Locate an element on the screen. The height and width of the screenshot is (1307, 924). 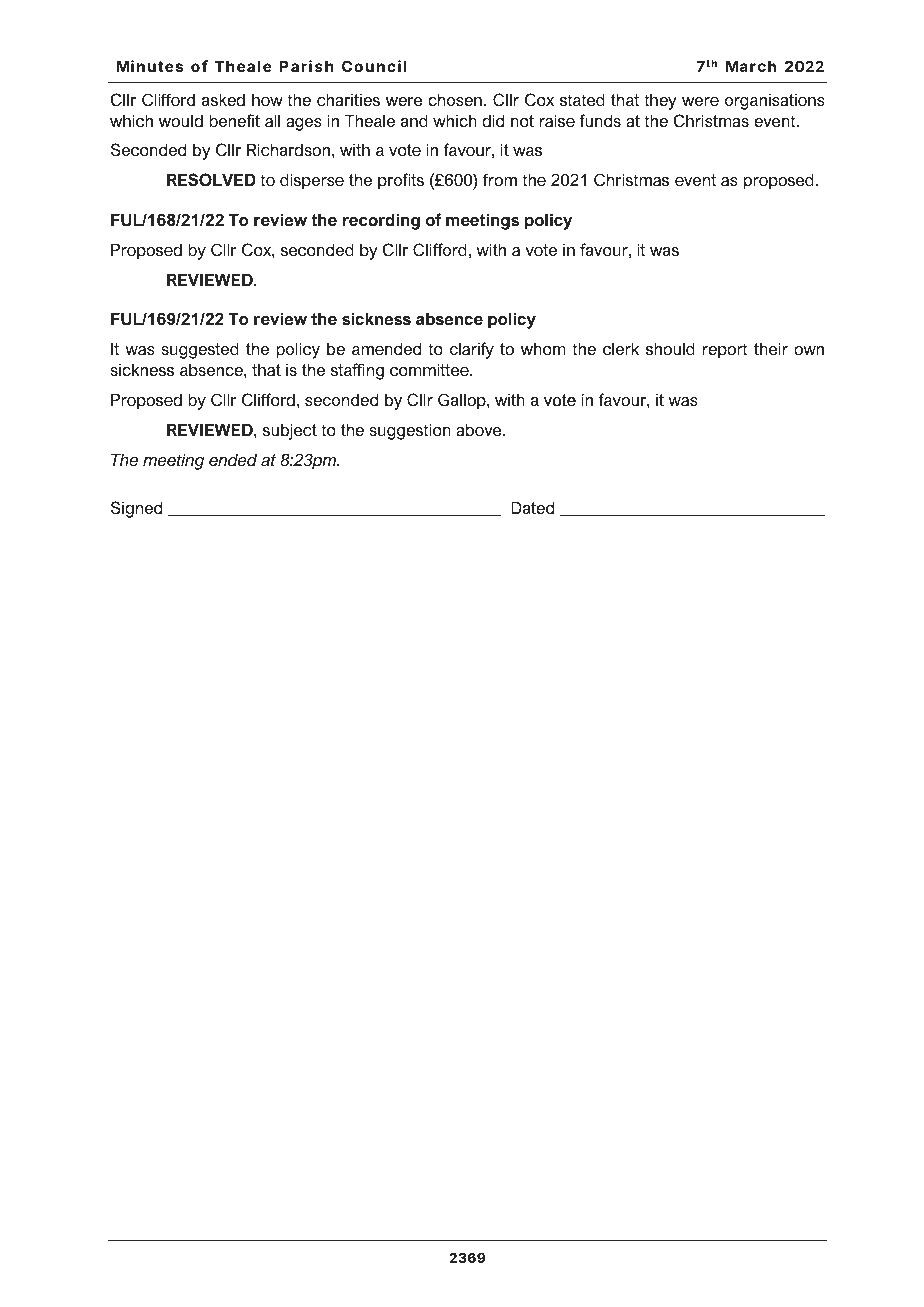
whom is located at coordinates (543, 348).
